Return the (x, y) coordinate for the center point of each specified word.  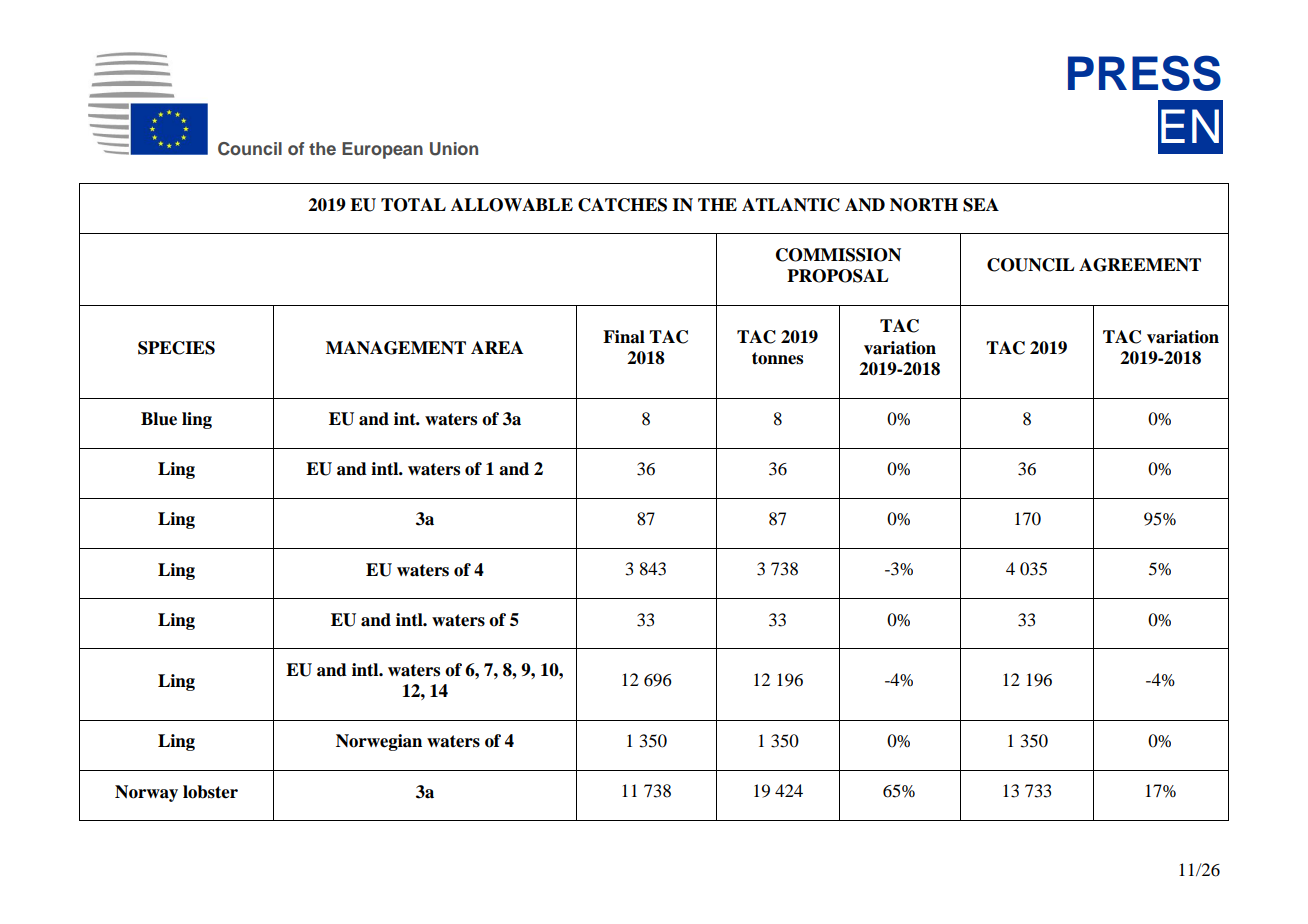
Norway (146, 793)
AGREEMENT (1140, 265)
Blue (159, 419)
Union (454, 149)
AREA (497, 347)
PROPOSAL (838, 276)
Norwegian (379, 742)
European (382, 150)
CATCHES (622, 205)
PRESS (1144, 73)
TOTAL (413, 205)
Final (624, 337)
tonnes (777, 358)
